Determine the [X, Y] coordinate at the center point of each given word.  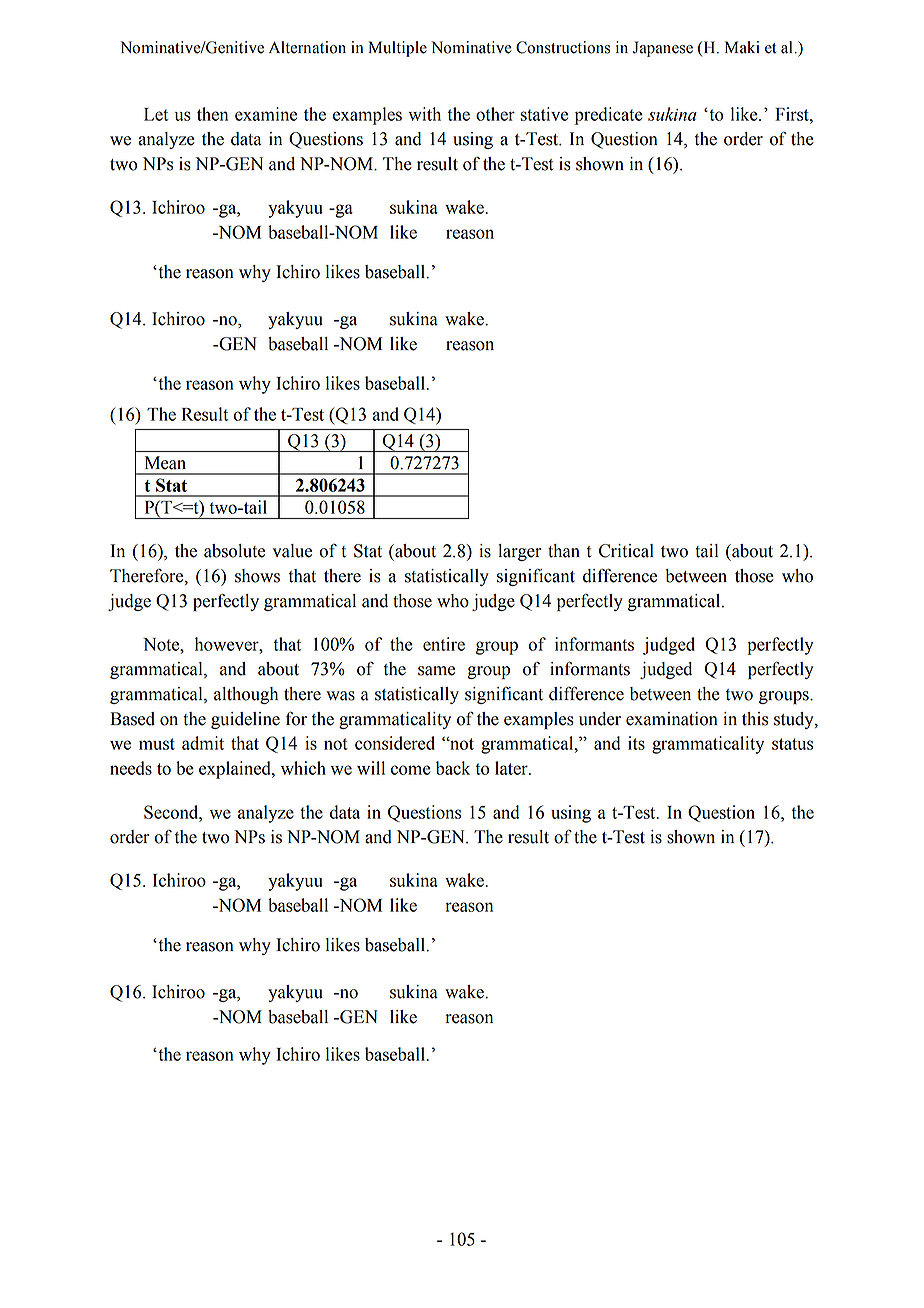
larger [519, 552]
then [212, 114]
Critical [626, 551]
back [453, 768]
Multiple [398, 49]
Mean [165, 463]
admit [203, 743]
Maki [742, 47]
